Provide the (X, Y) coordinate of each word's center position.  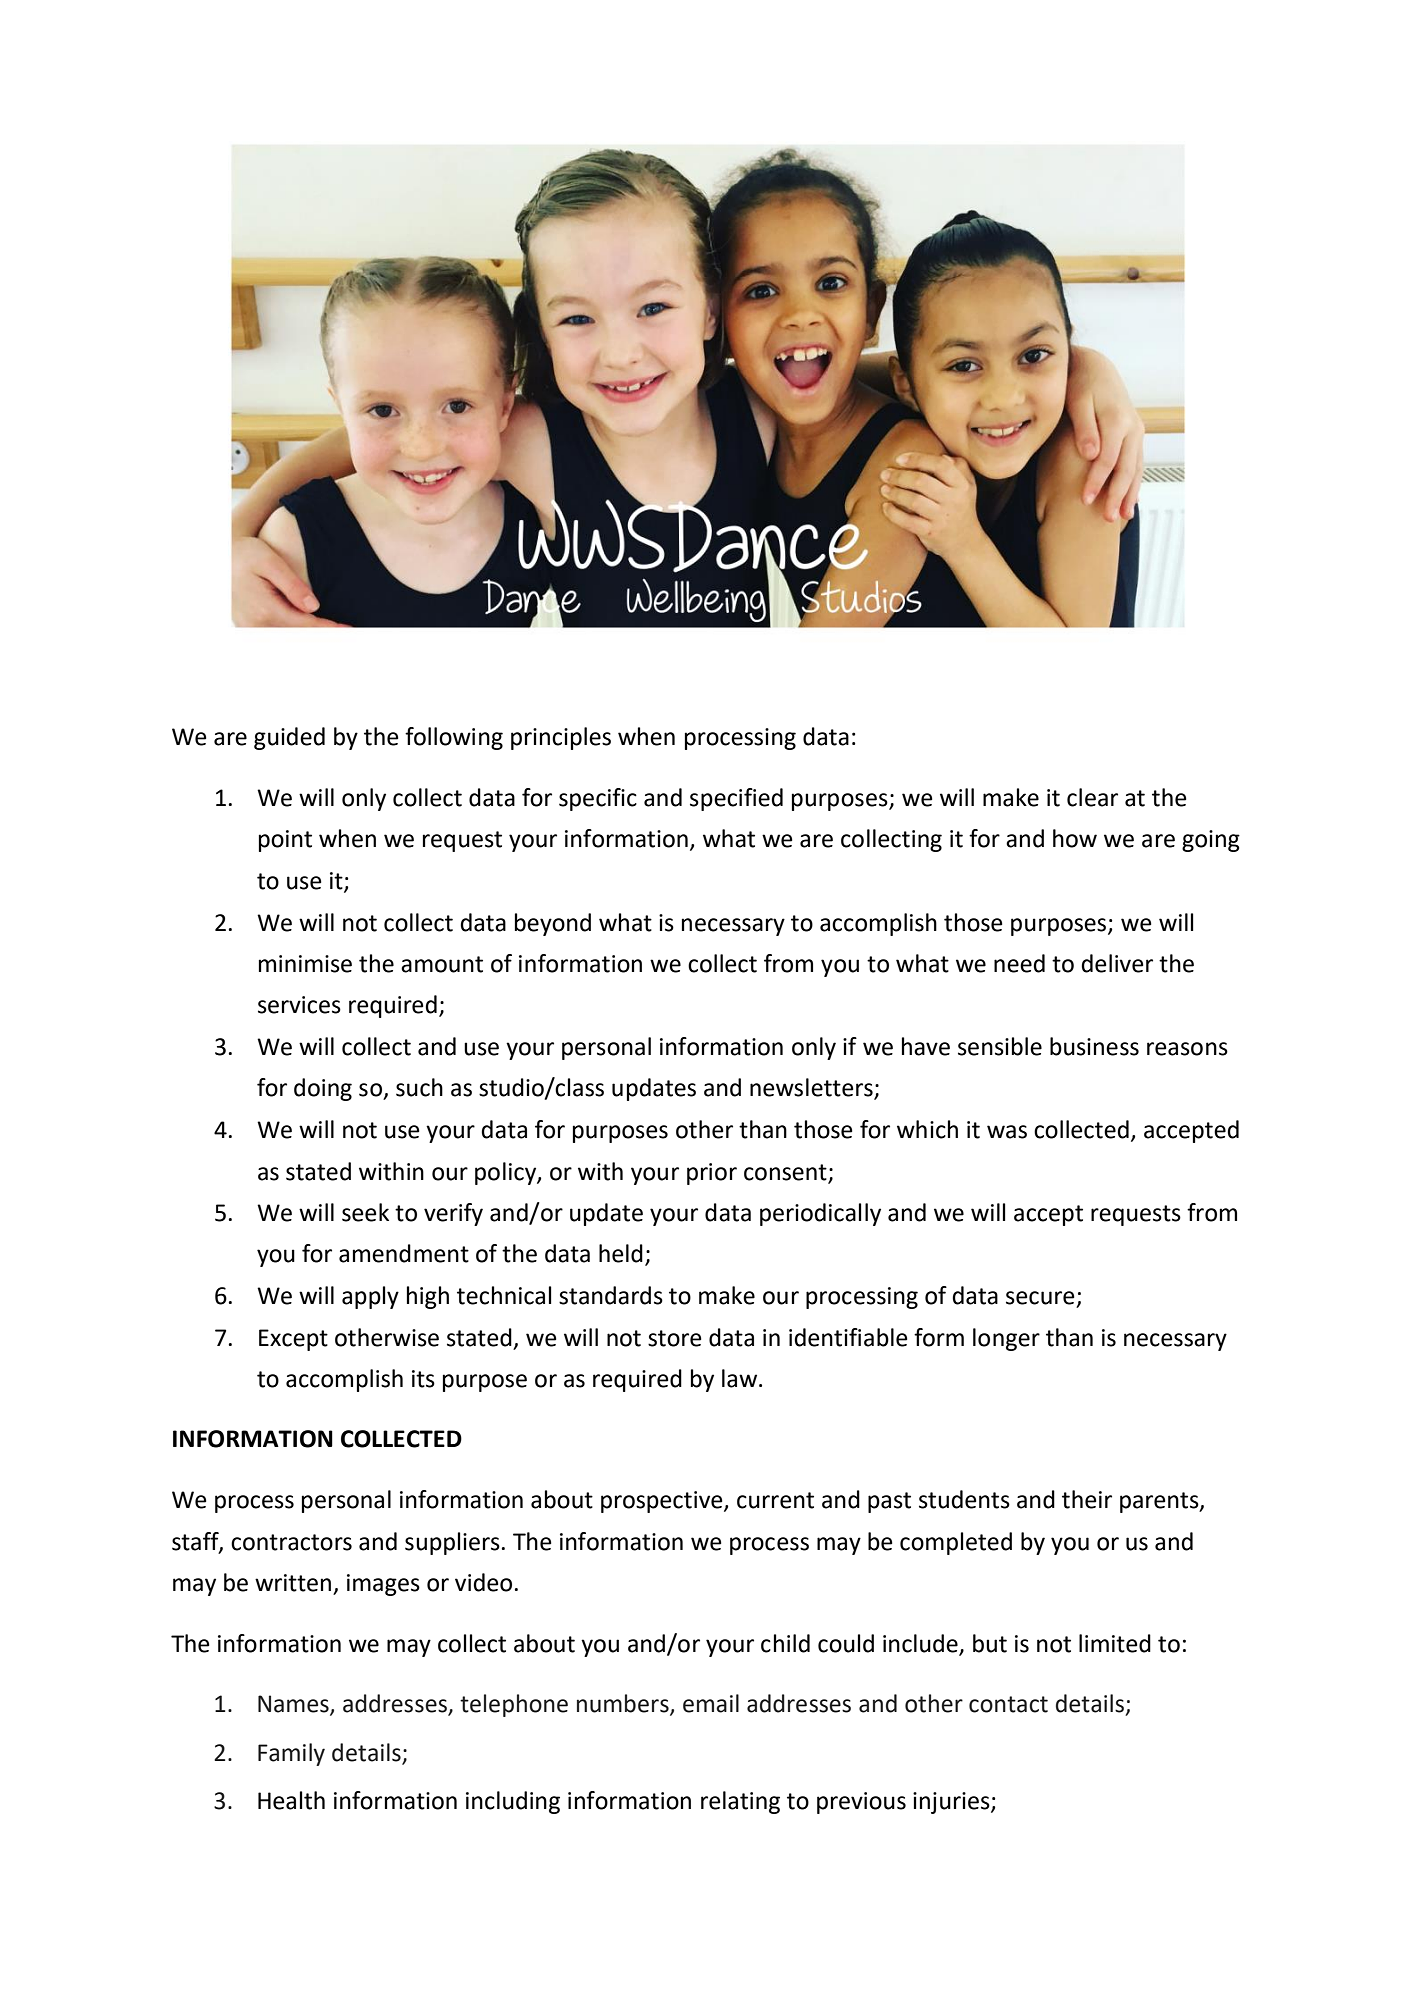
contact (1008, 1704)
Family (291, 1754)
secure (1040, 1298)
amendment (404, 1253)
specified (736, 799)
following (454, 738)
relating (740, 1802)
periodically (820, 1214)
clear (1092, 797)
